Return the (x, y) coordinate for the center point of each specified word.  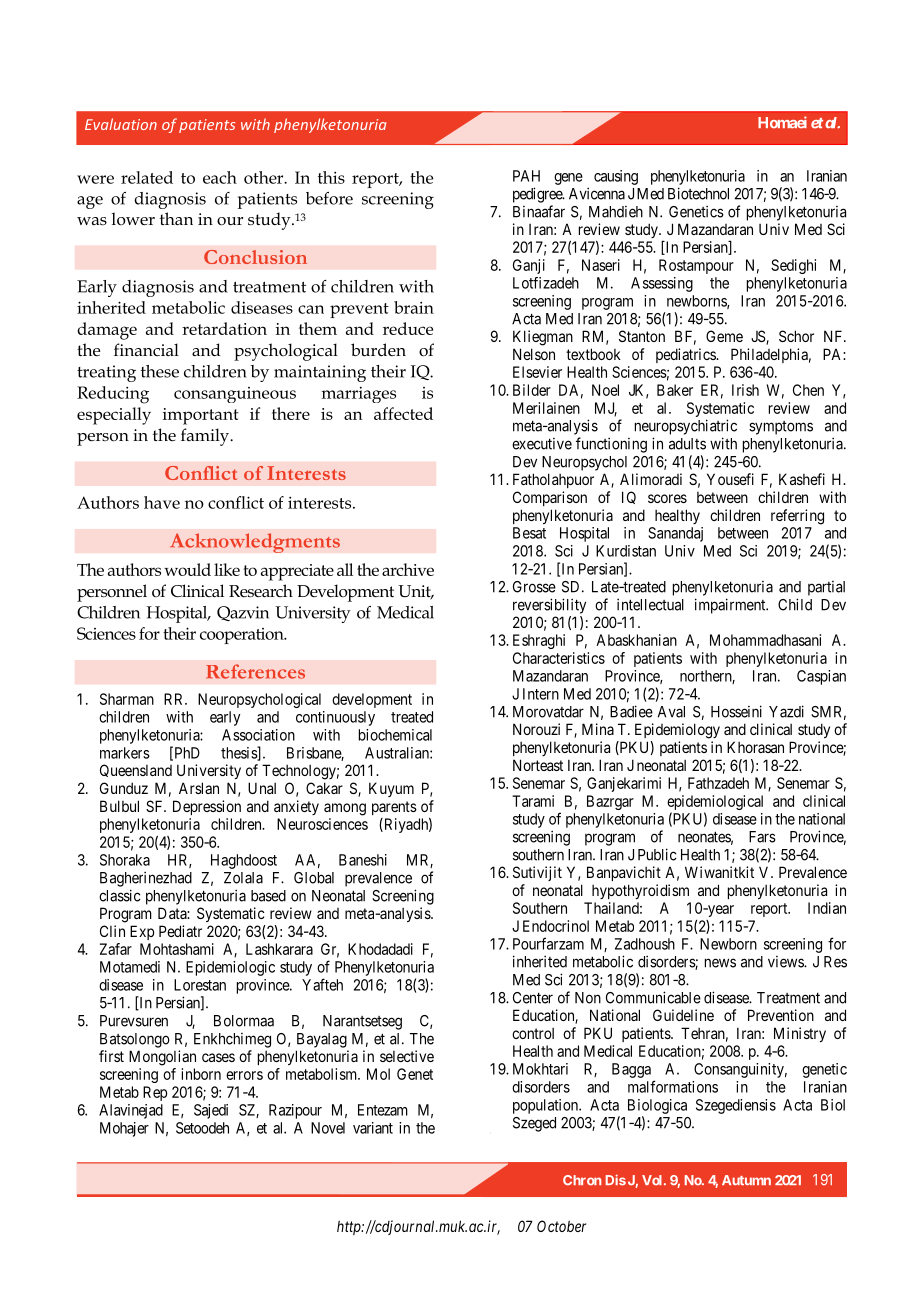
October (561, 1226)
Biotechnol (698, 193)
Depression (207, 807)
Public (657, 854)
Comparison (550, 498)
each (220, 177)
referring (797, 517)
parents (394, 808)
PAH (526, 176)
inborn (201, 1074)
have (162, 502)
